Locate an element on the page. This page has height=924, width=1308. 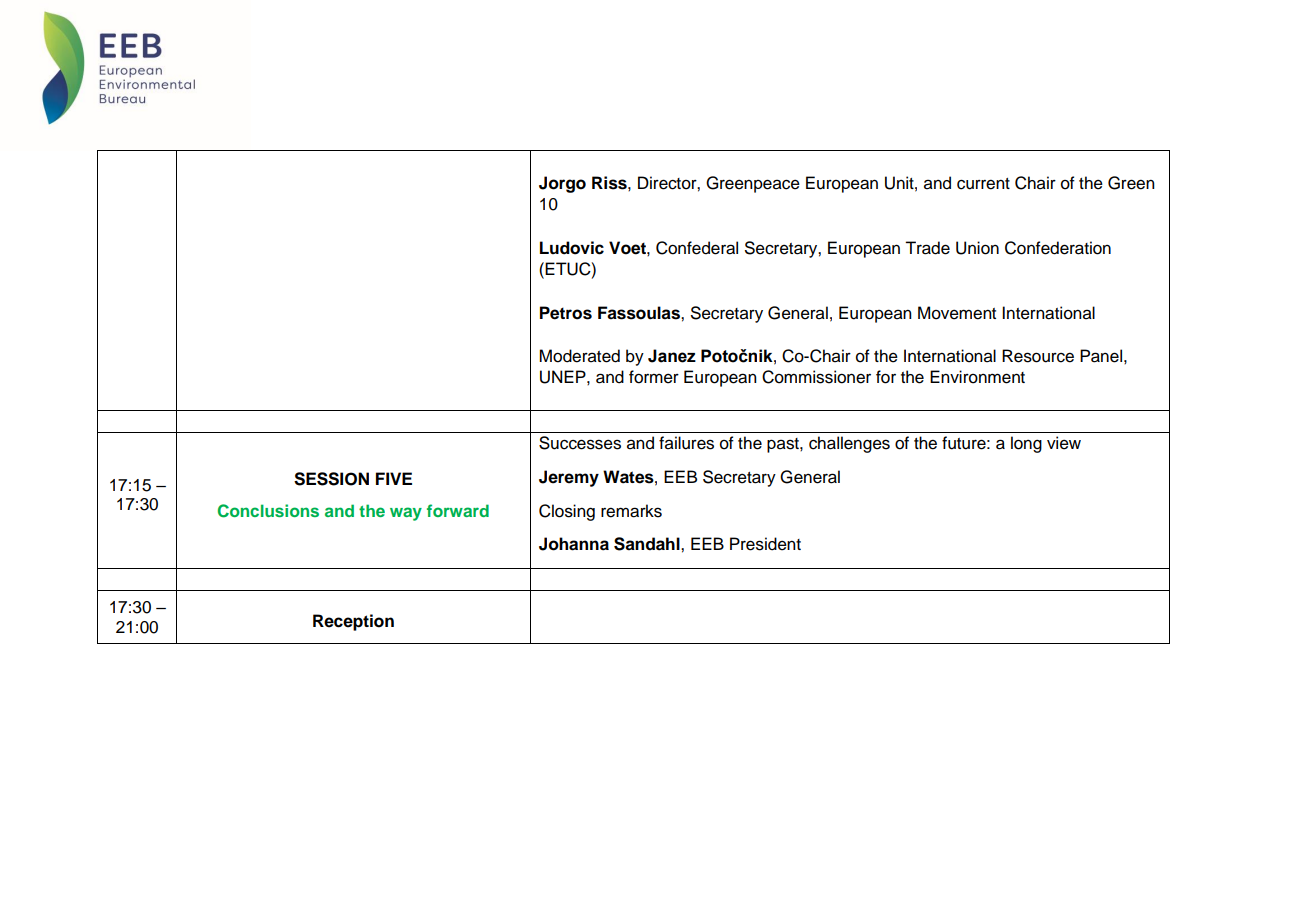
current is located at coordinates (983, 184).
